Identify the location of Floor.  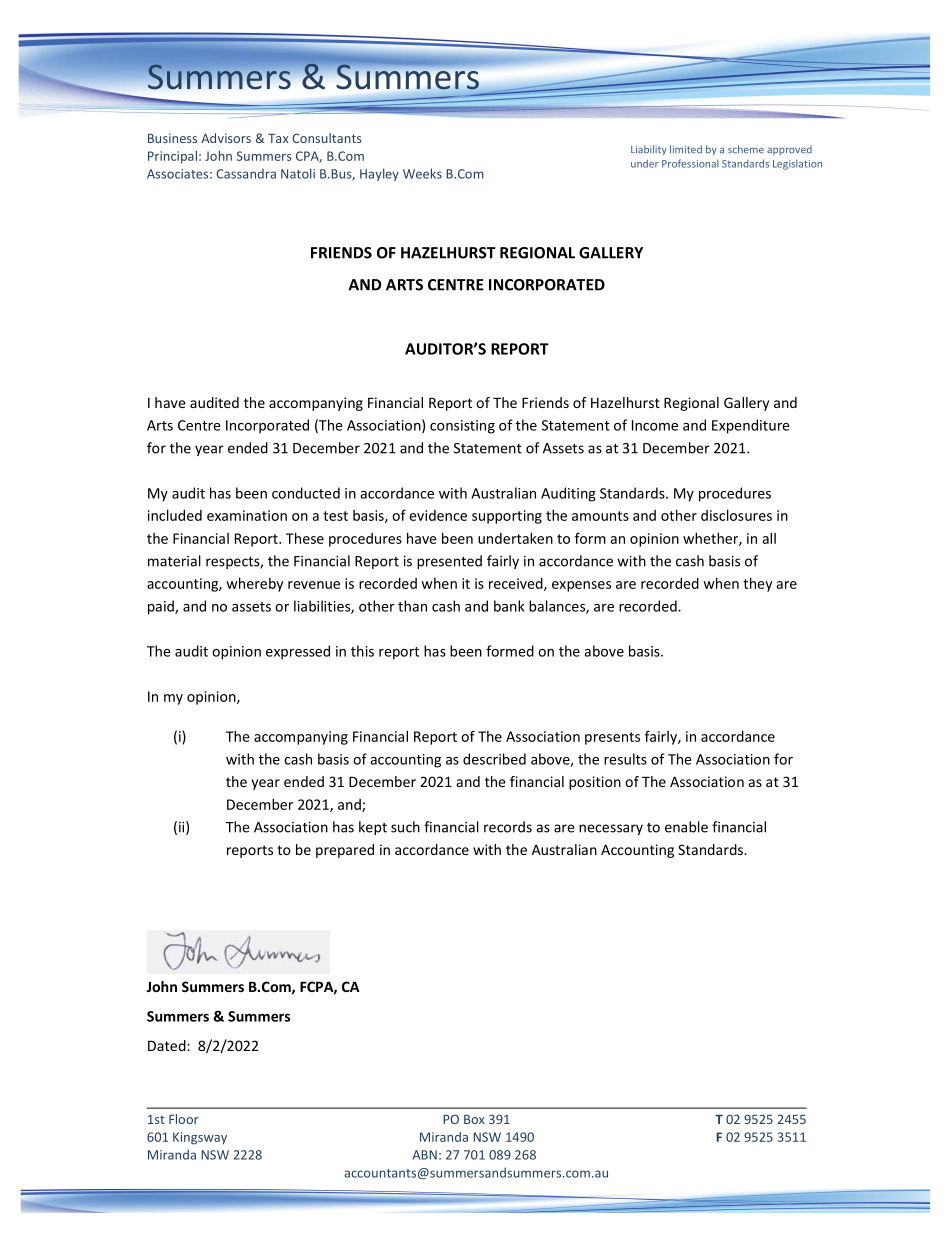
(183, 1119).
